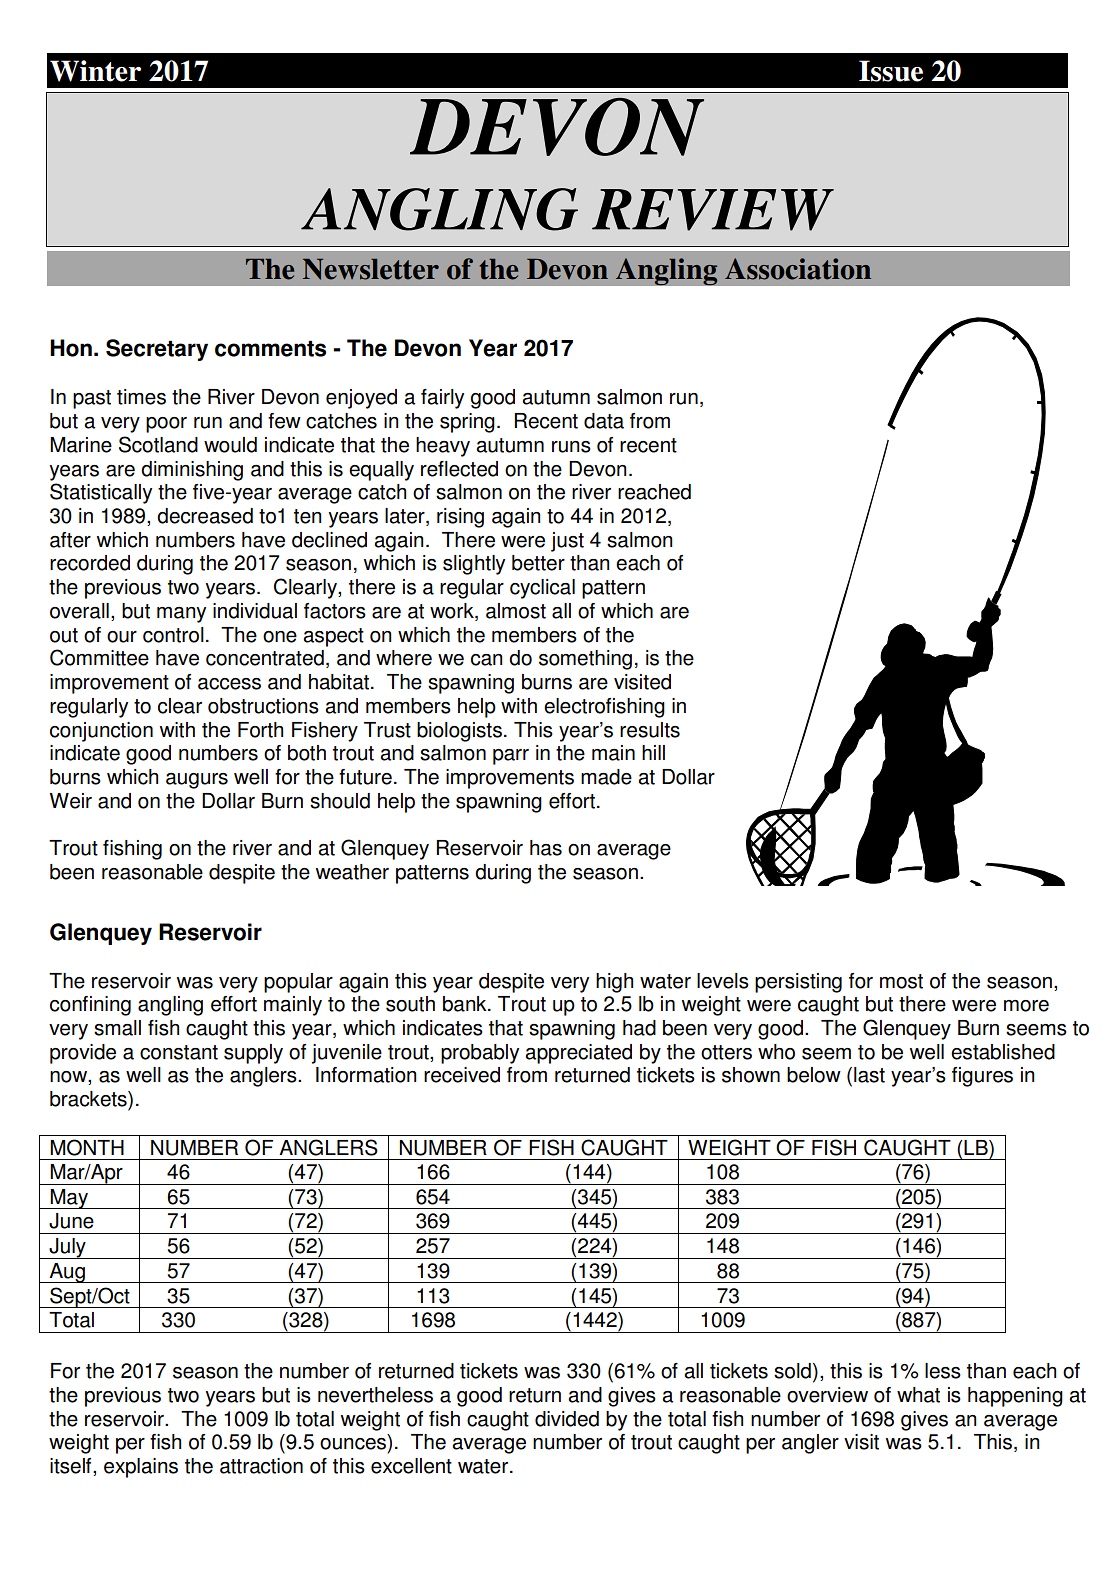  What do you see at coordinates (511, 757) in the screenshot?
I see `parr` at bounding box center [511, 757].
